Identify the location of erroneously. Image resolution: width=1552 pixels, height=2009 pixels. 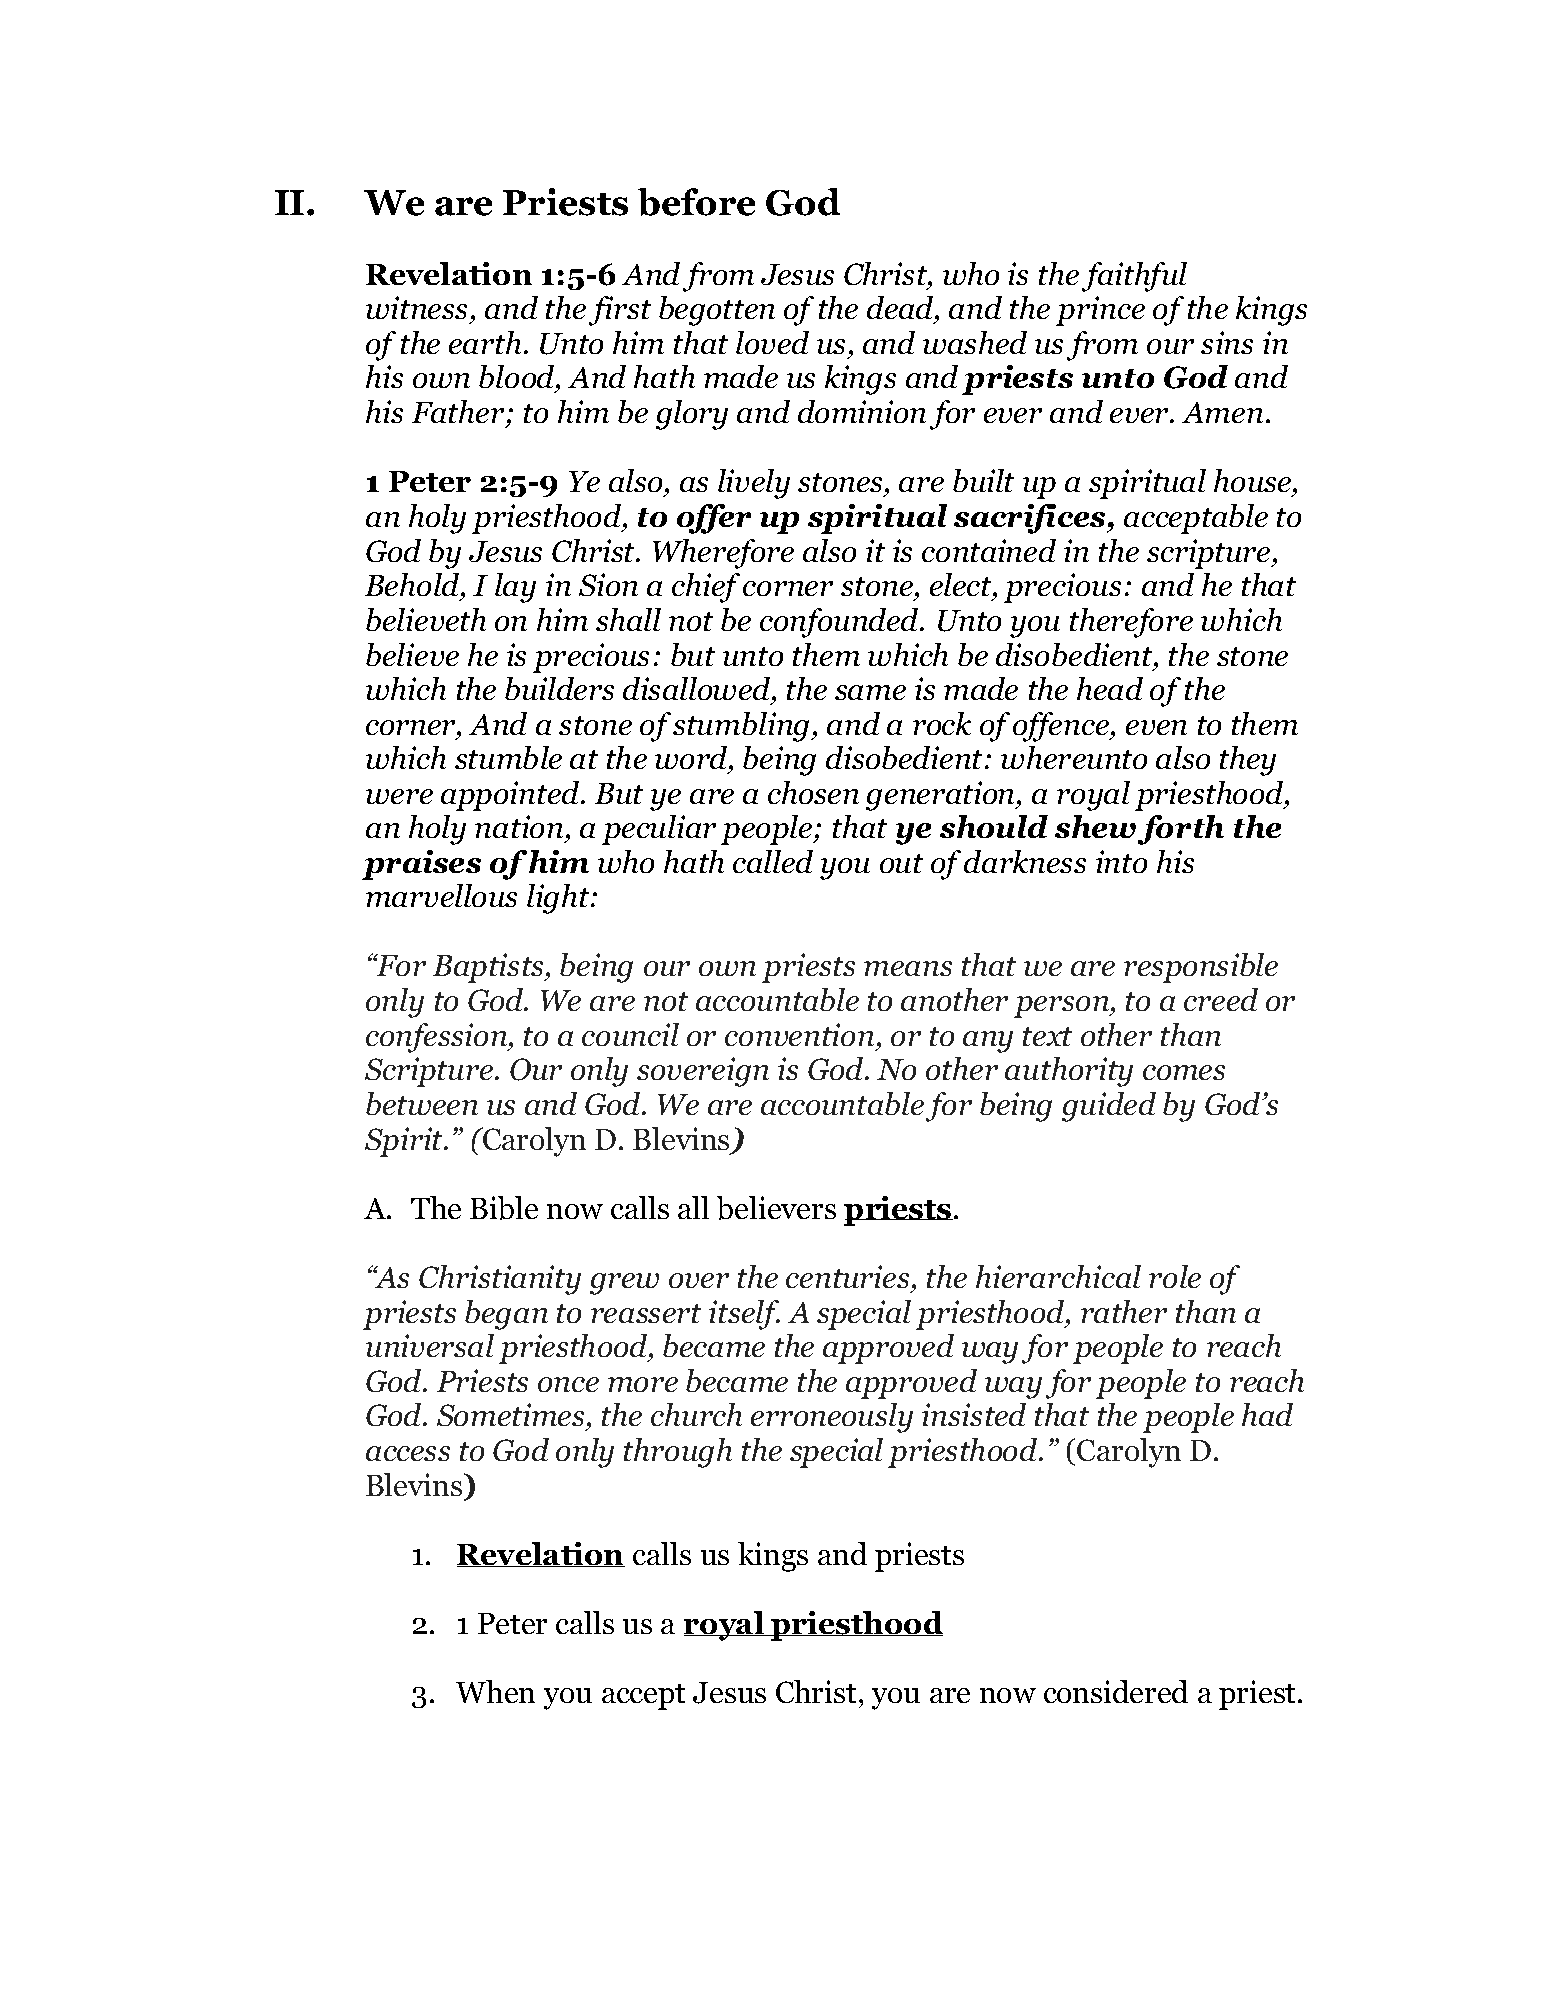
(832, 1418).
